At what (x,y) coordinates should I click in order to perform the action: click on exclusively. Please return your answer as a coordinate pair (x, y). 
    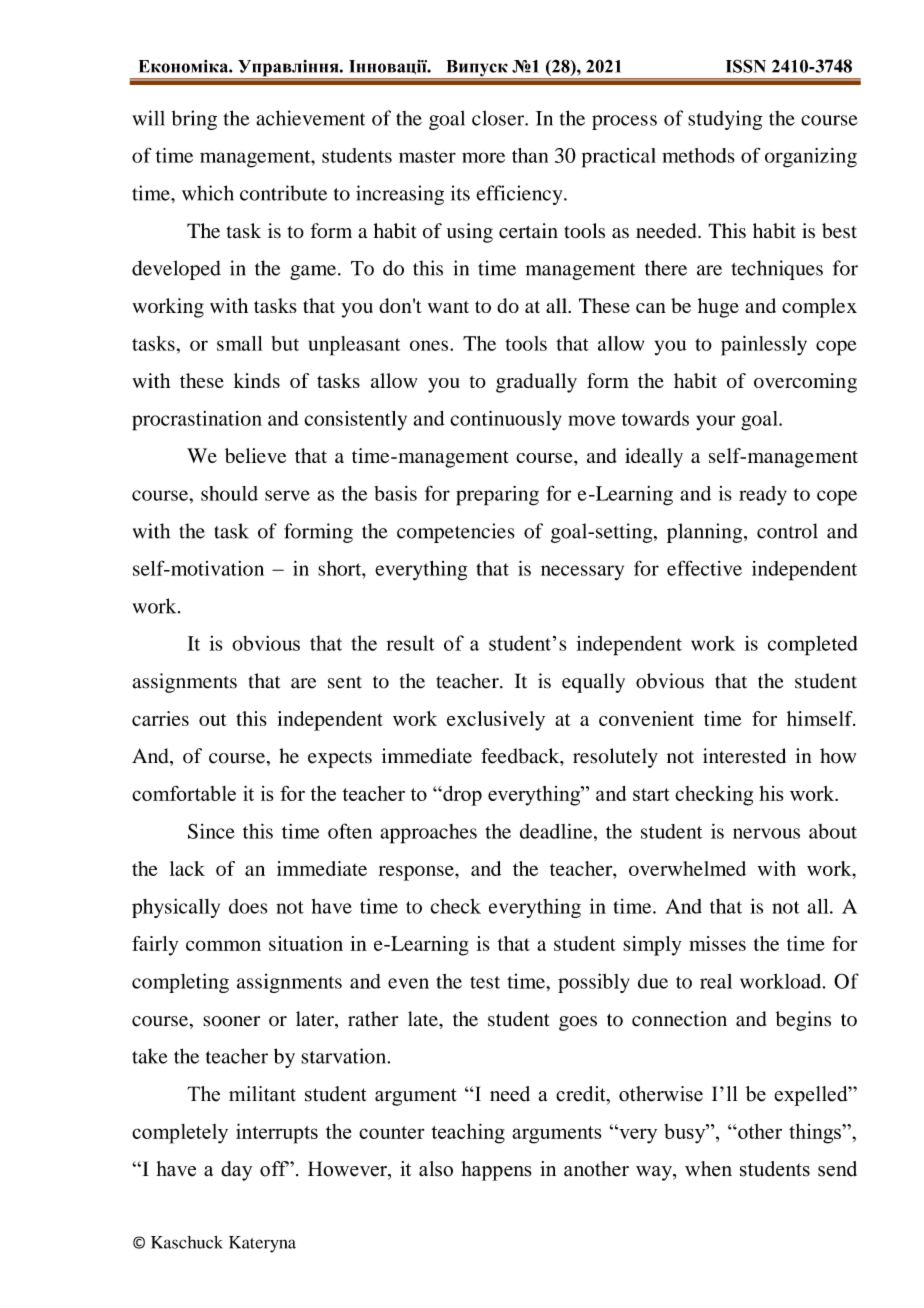
    Looking at the image, I should click on (496, 721).
